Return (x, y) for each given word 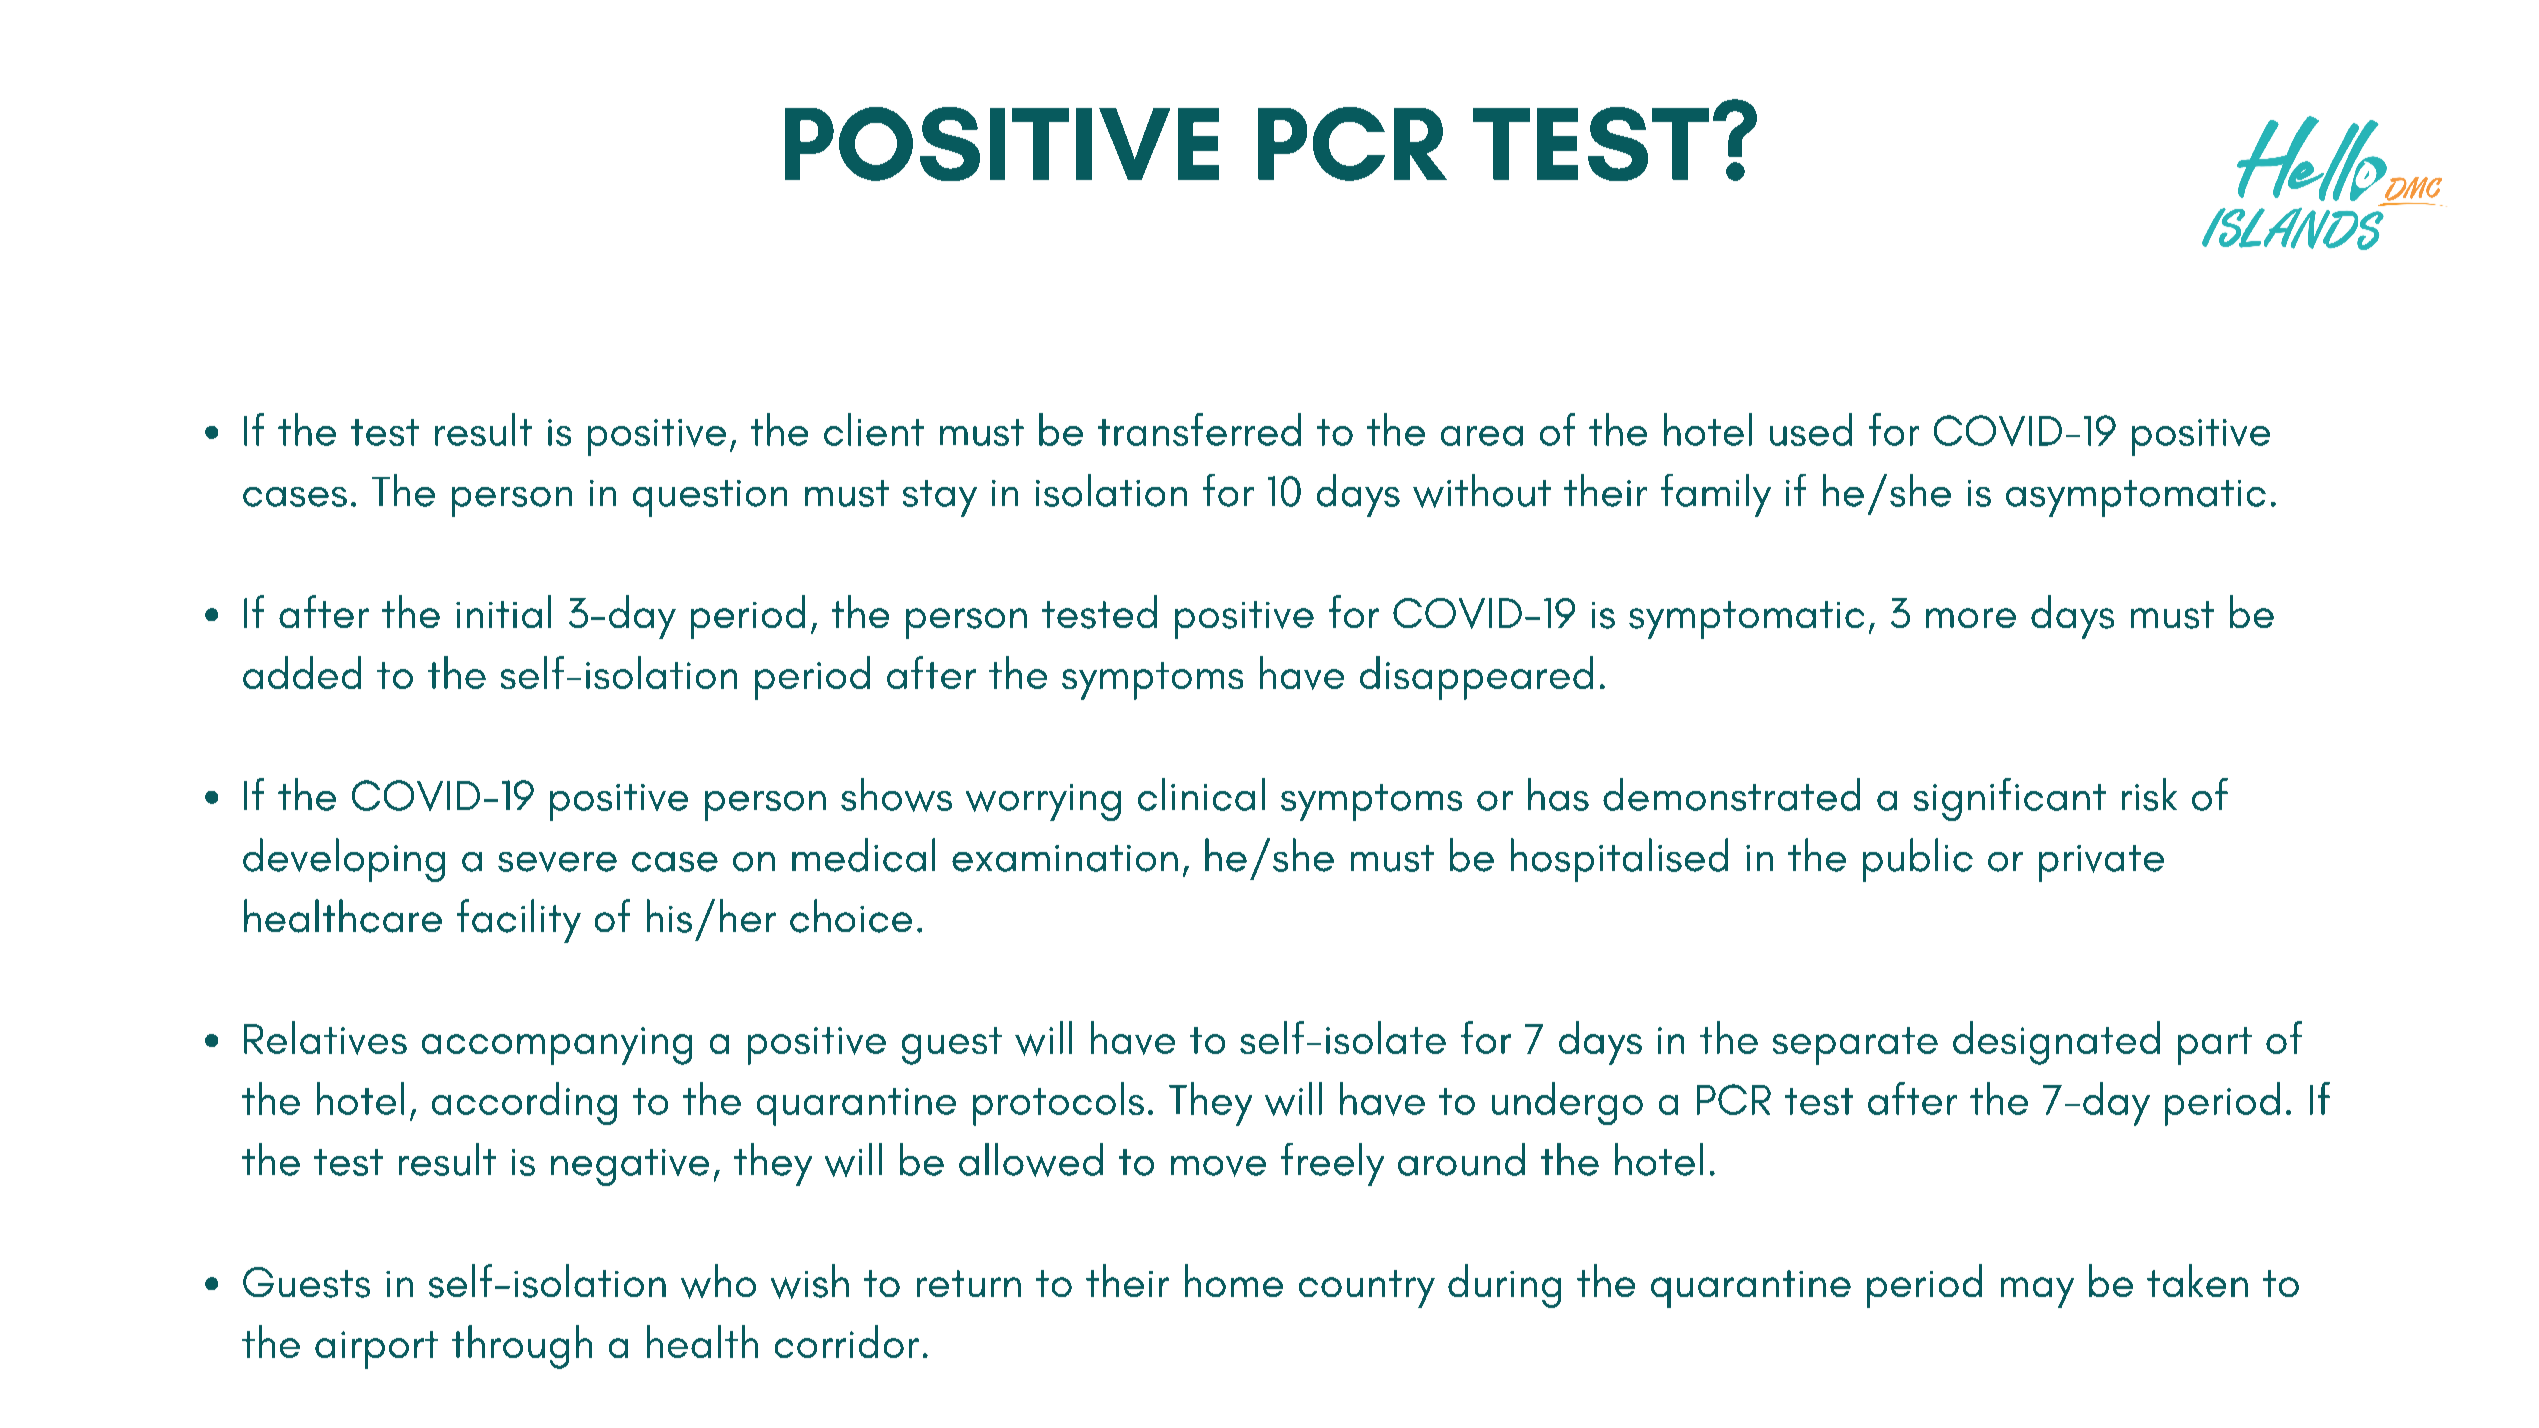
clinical (1201, 794)
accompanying (557, 1046)
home (1234, 1280)
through (522, 1347)
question (710, 498)
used (1811, 429)
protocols (1058, 1104)
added (302, 672)
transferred (1199, 429)
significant (2010, 799)
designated (2056, 1043)
